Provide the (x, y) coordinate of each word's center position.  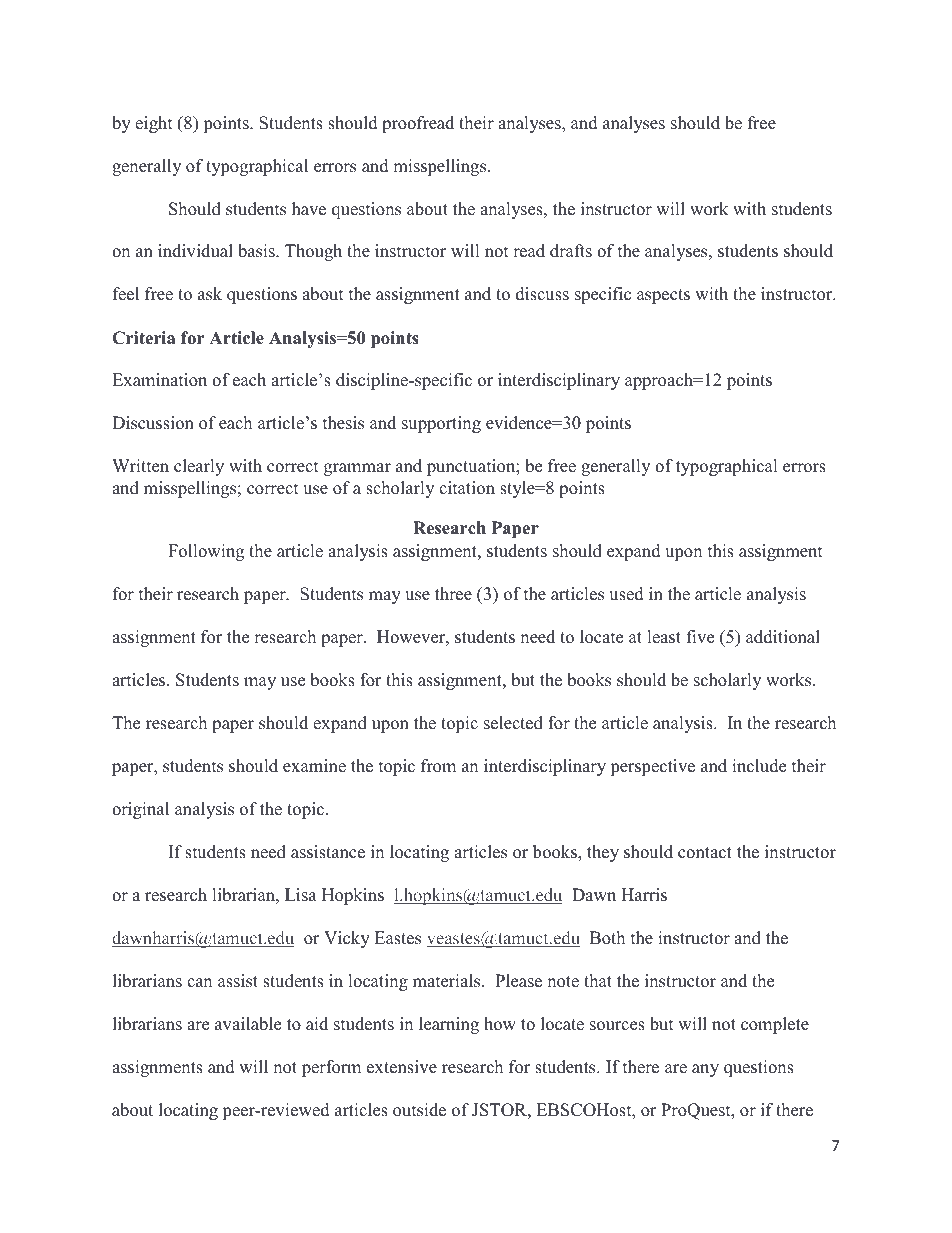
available (248, 1024)
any (705, 1070)
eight (154, 124)
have (309, 209)
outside (419, 1110)
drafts (571, 251)
